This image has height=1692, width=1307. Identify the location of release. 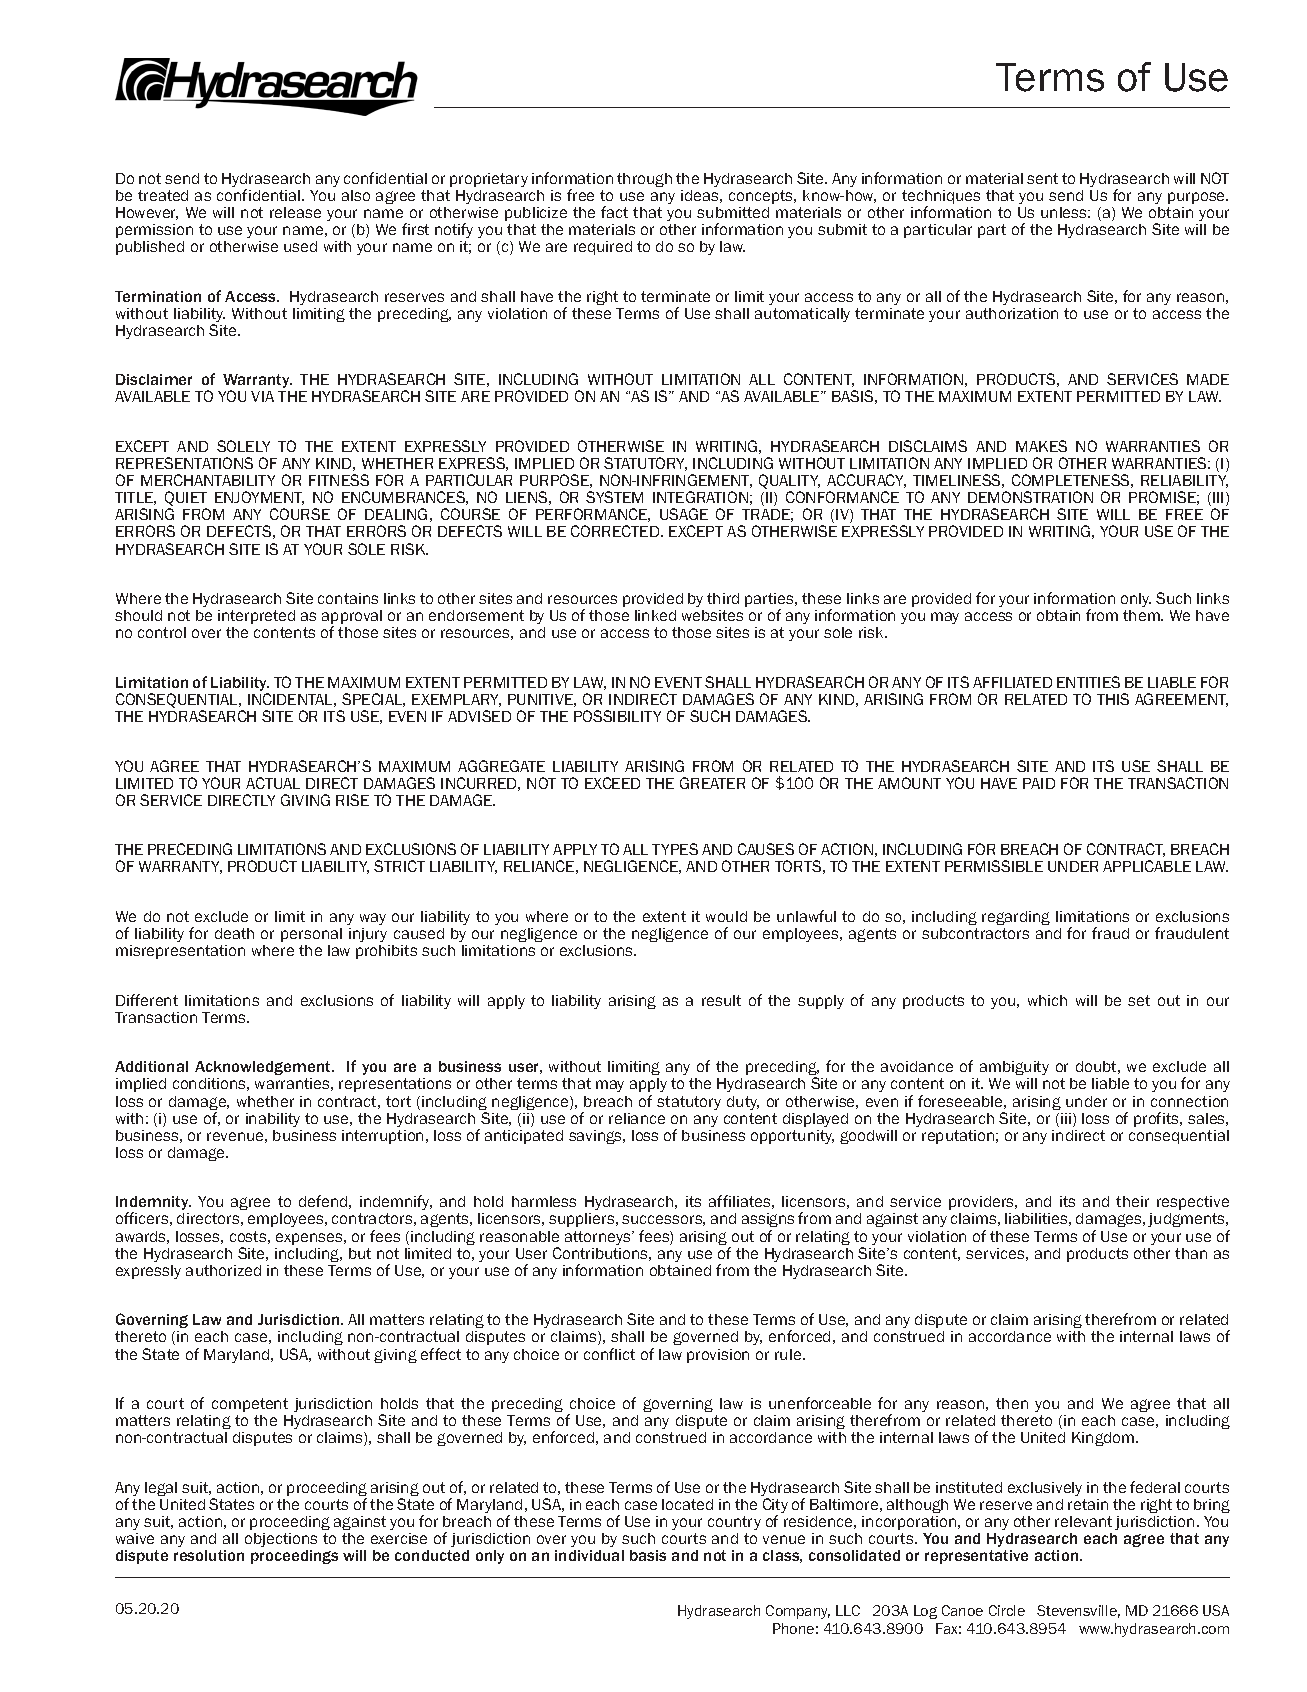
(295, 212).
